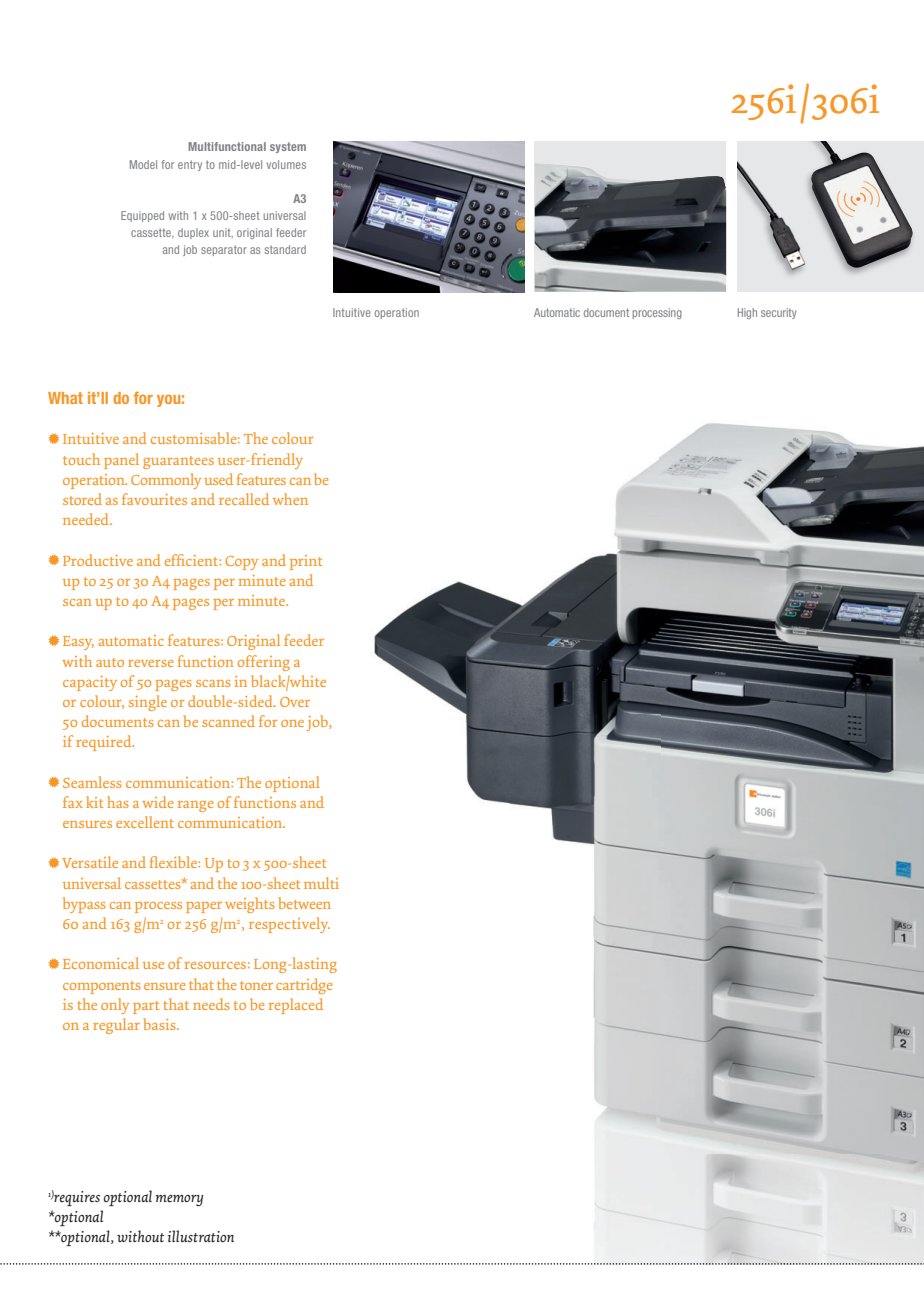  Describe the element at coordinates (143, 164) in the screenshot. I see `Model` at that location.
